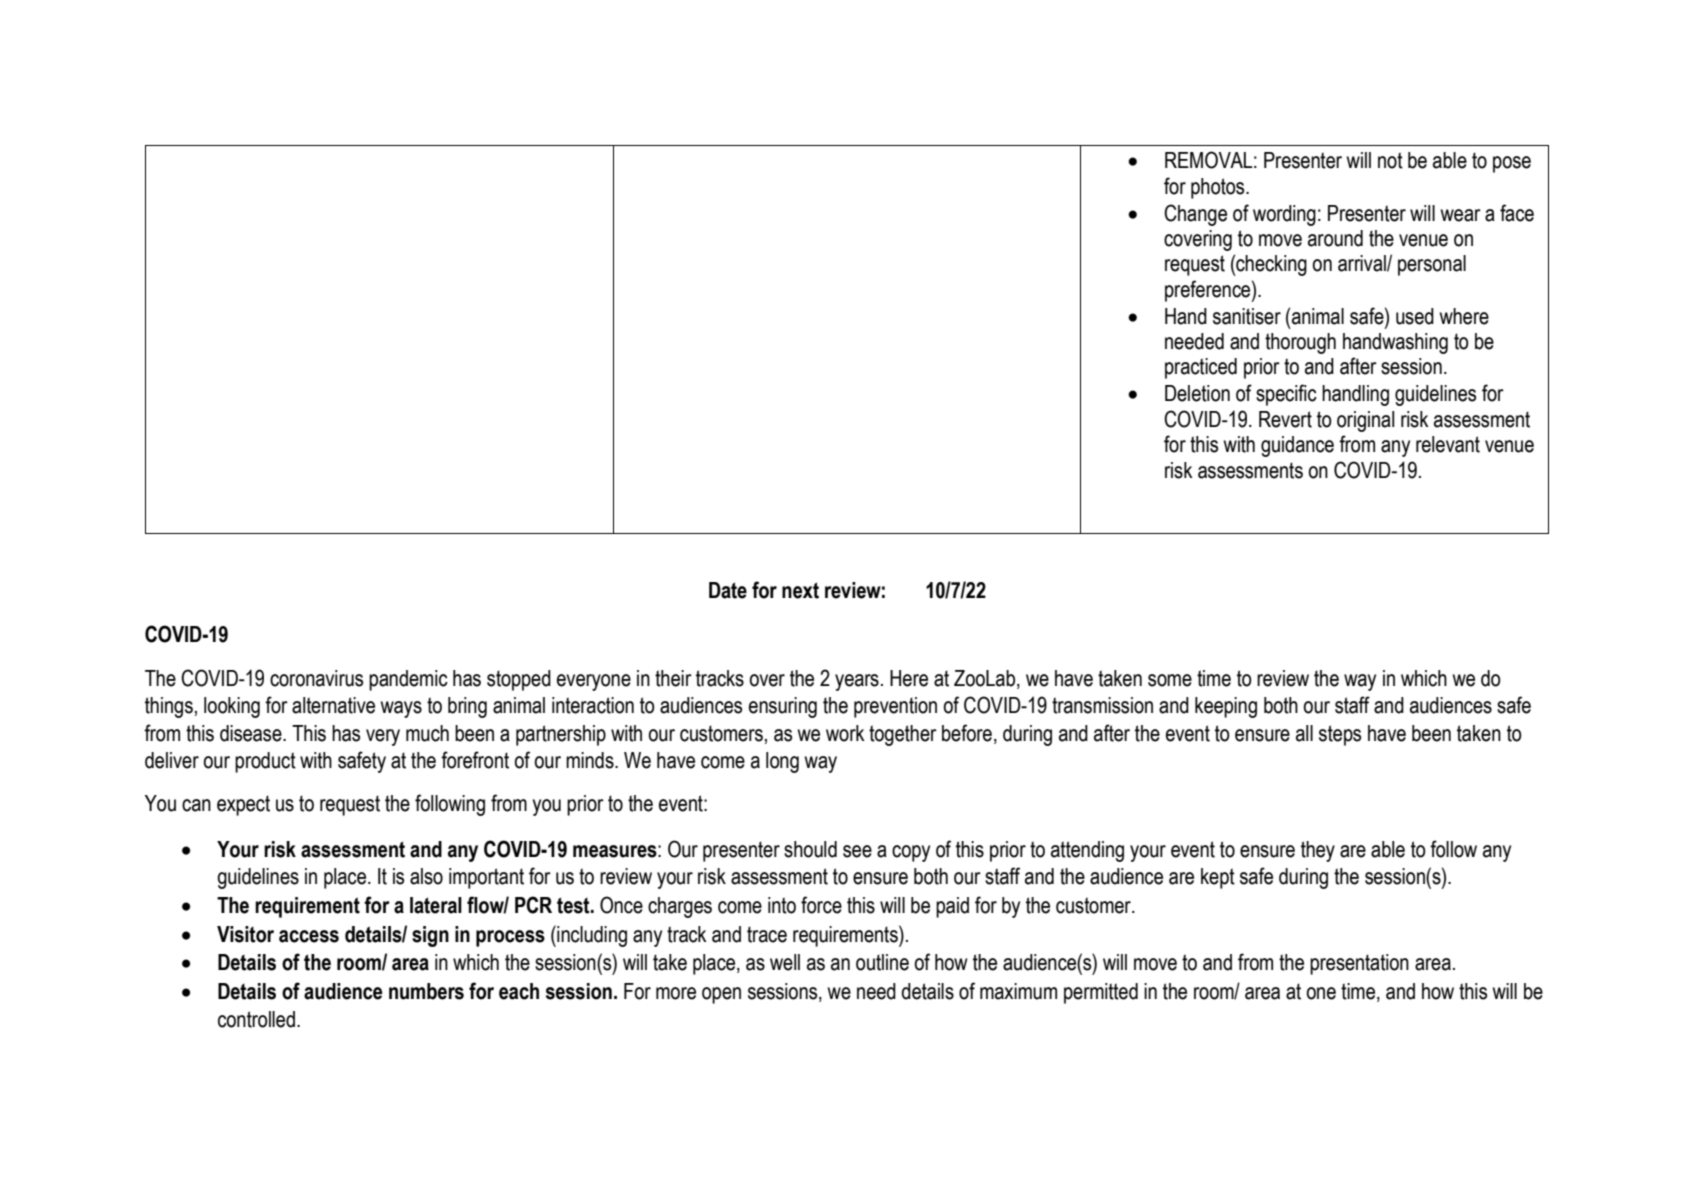  I want to click on outline, so click(882, 962).
